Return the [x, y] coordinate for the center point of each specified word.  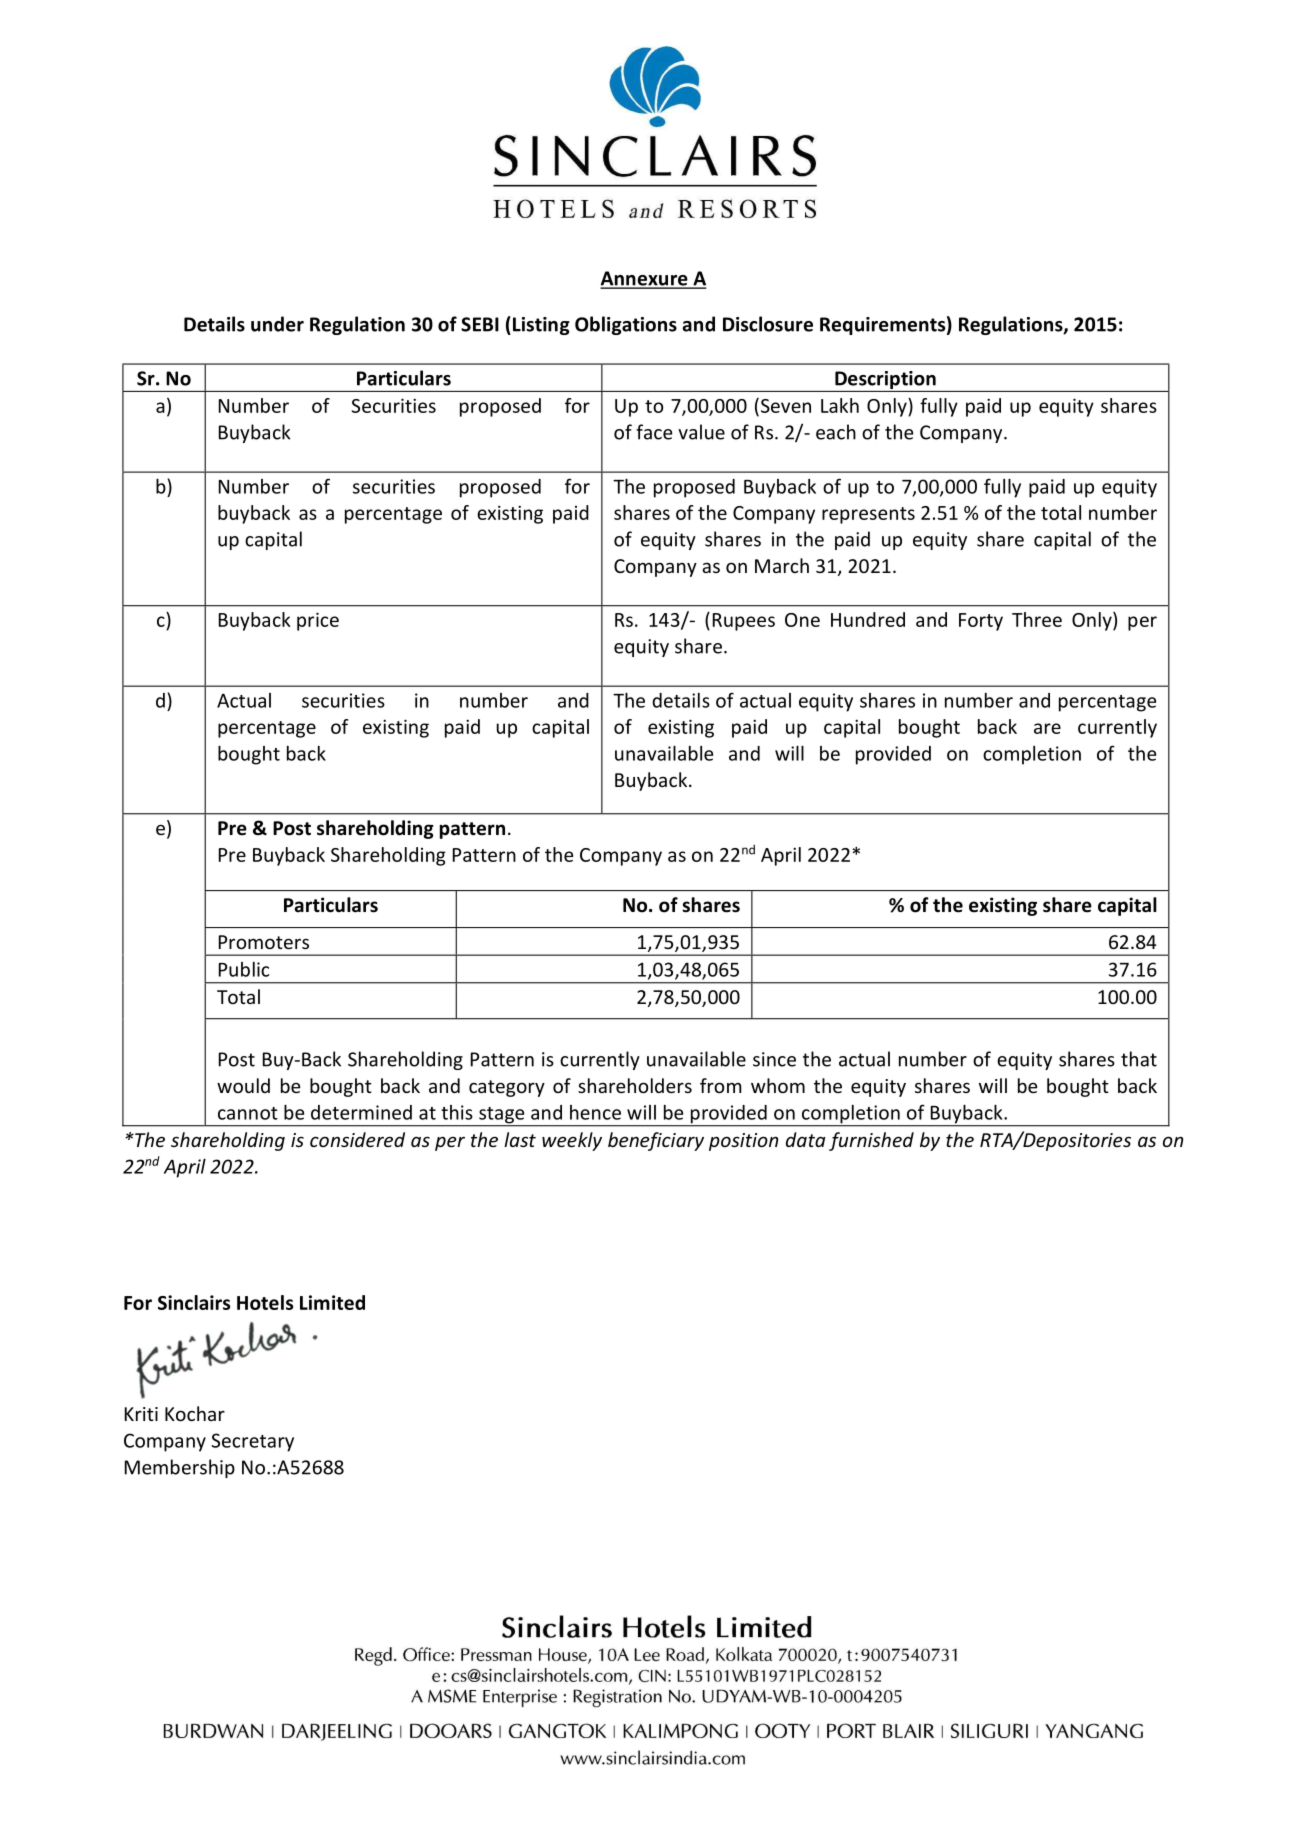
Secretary [252, 1442]
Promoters [264, 942]
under [277, 324]
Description [885, 380]
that [1139, 1059]
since [774, 1059]
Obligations [626, 325]
